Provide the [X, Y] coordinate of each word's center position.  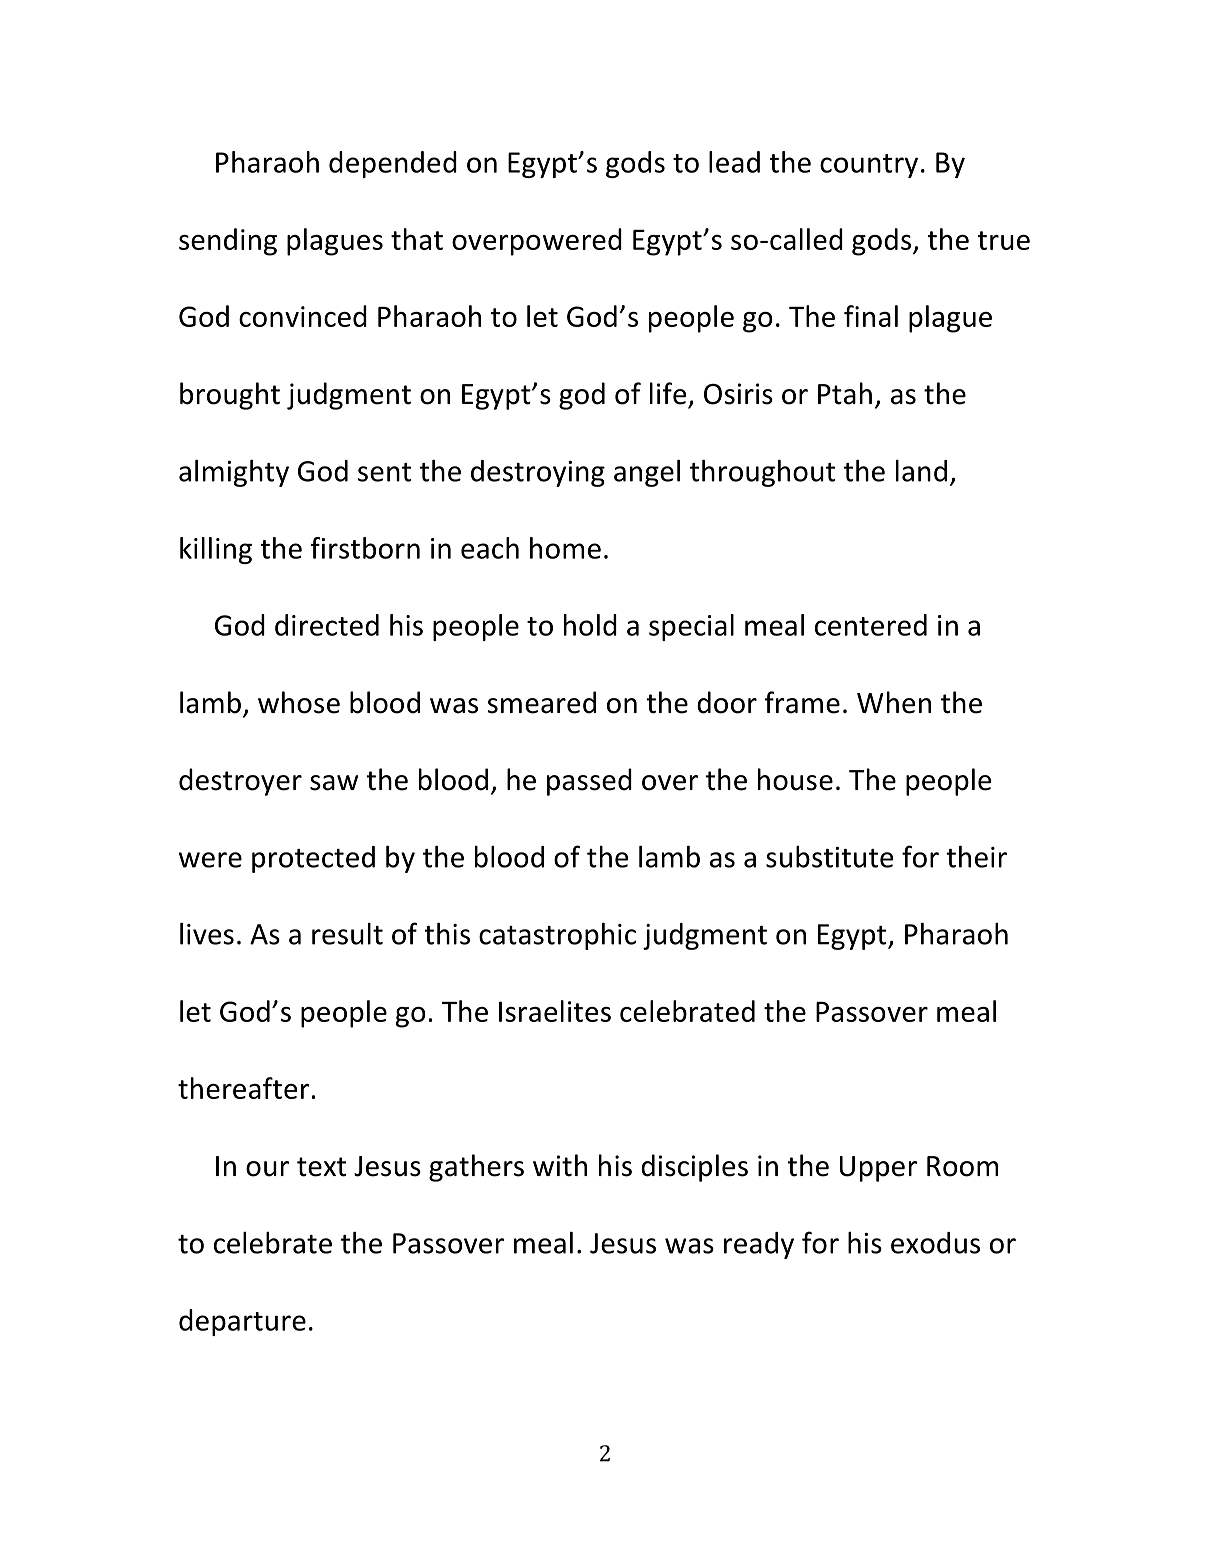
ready [759, 1245]
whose [299, 702]
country [869, 166]
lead [734, 162]
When [894, 702]
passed [589, 782]
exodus [935, 1243]
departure [242, 1322]
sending [228, 242]
